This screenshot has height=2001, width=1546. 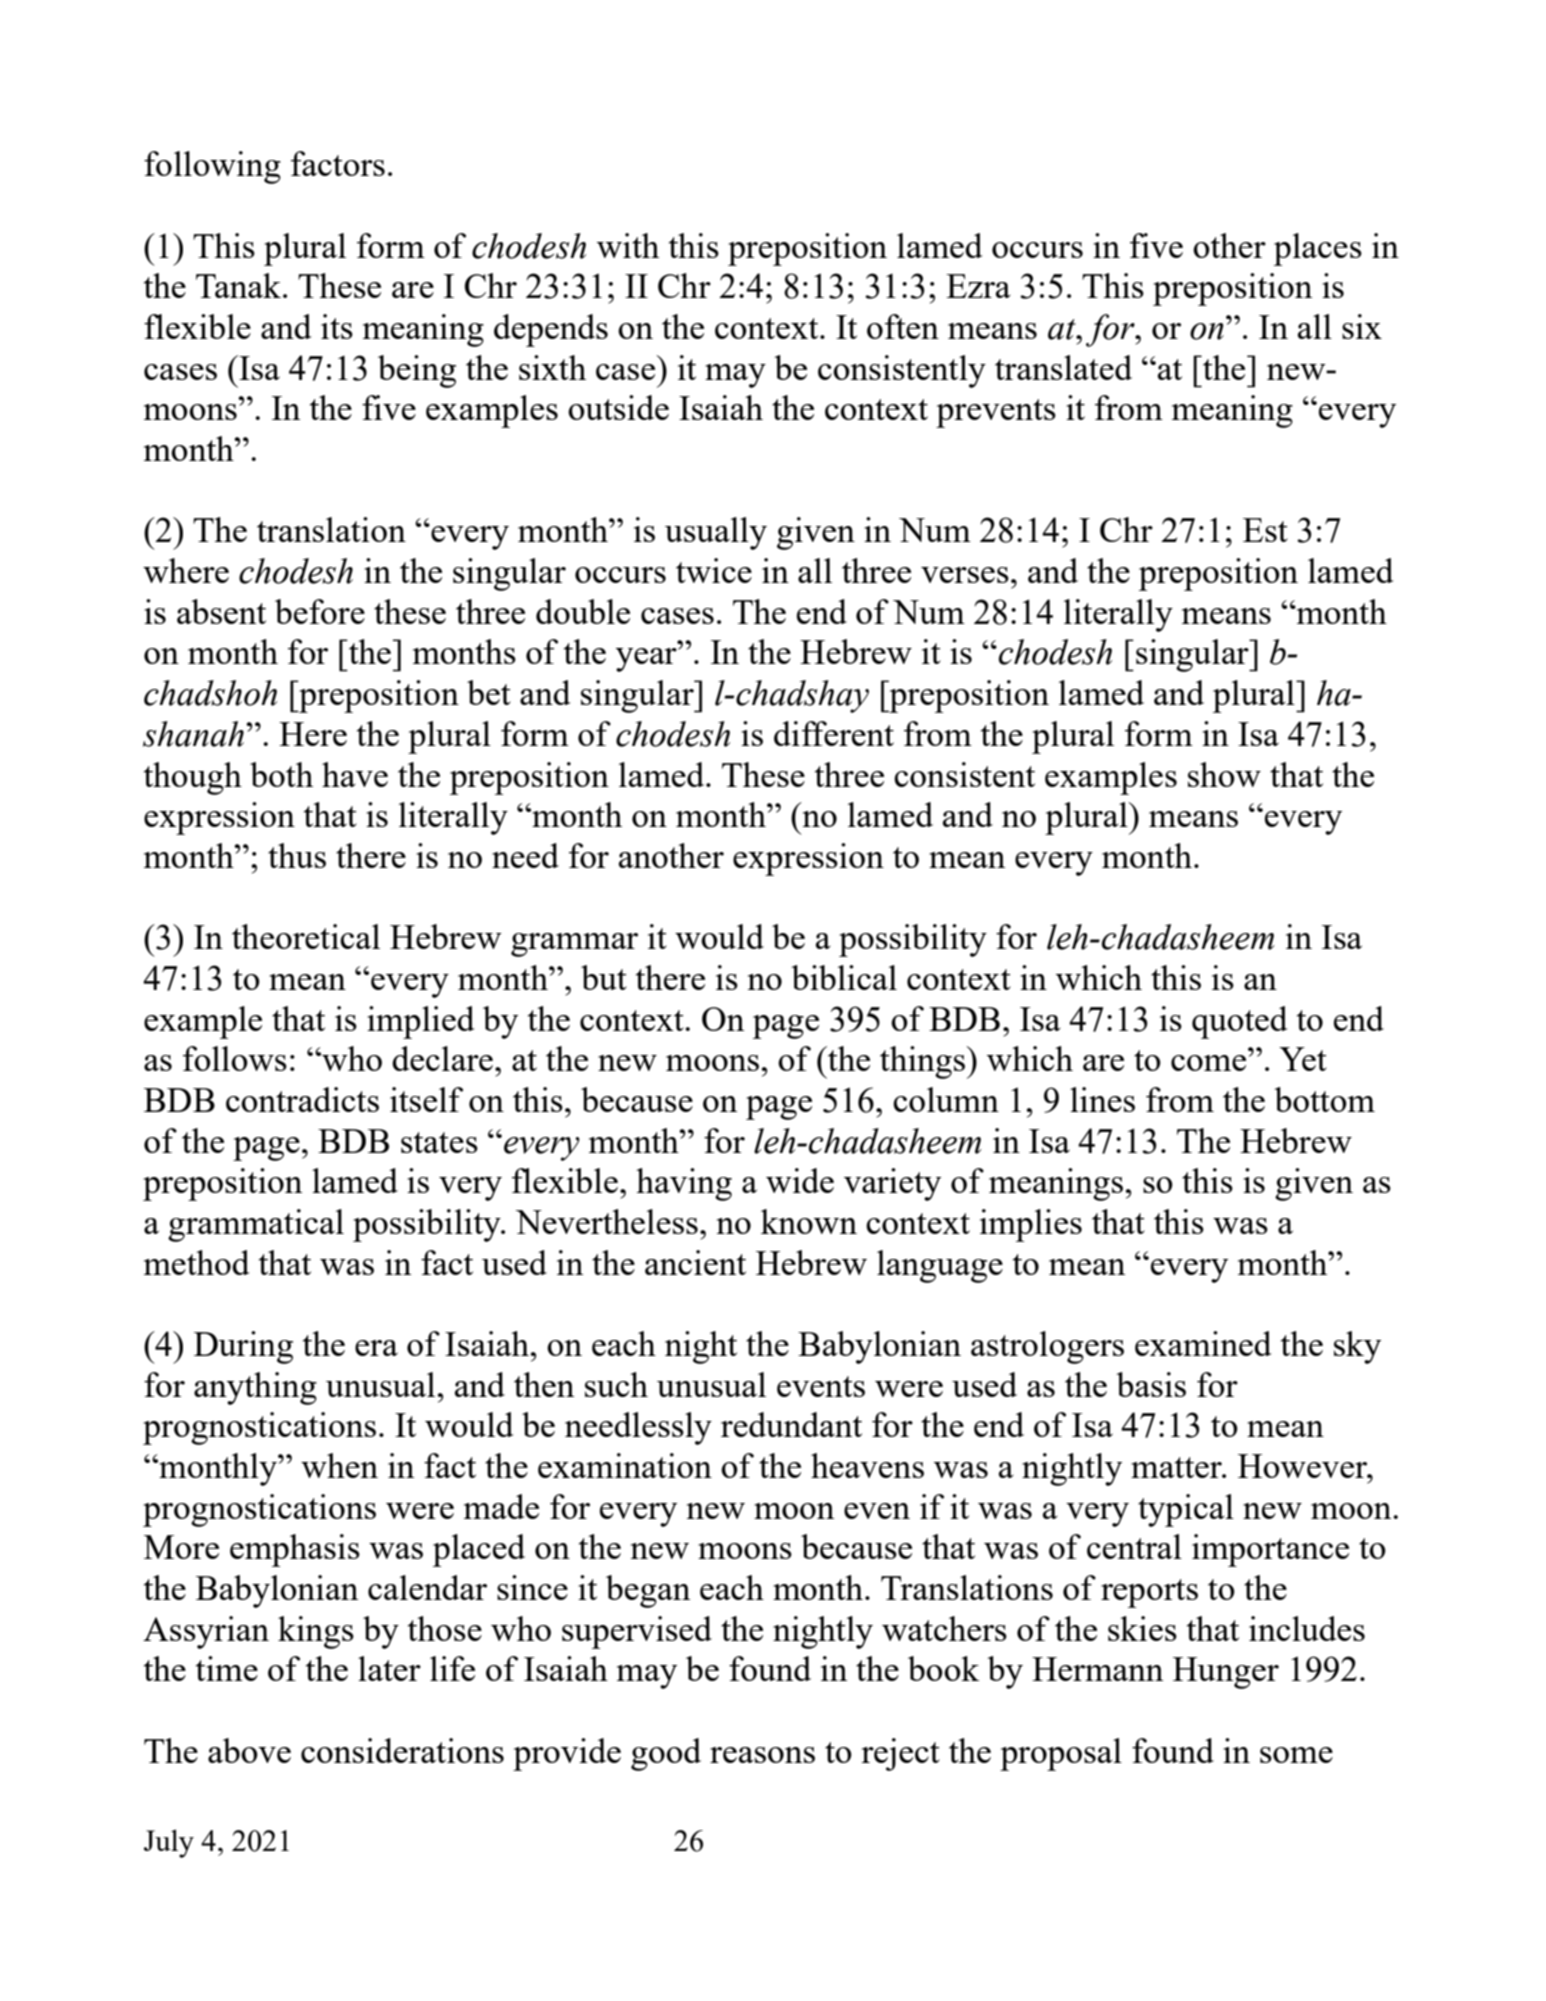 I want to click on some, so click(x=1296, y=1755).
